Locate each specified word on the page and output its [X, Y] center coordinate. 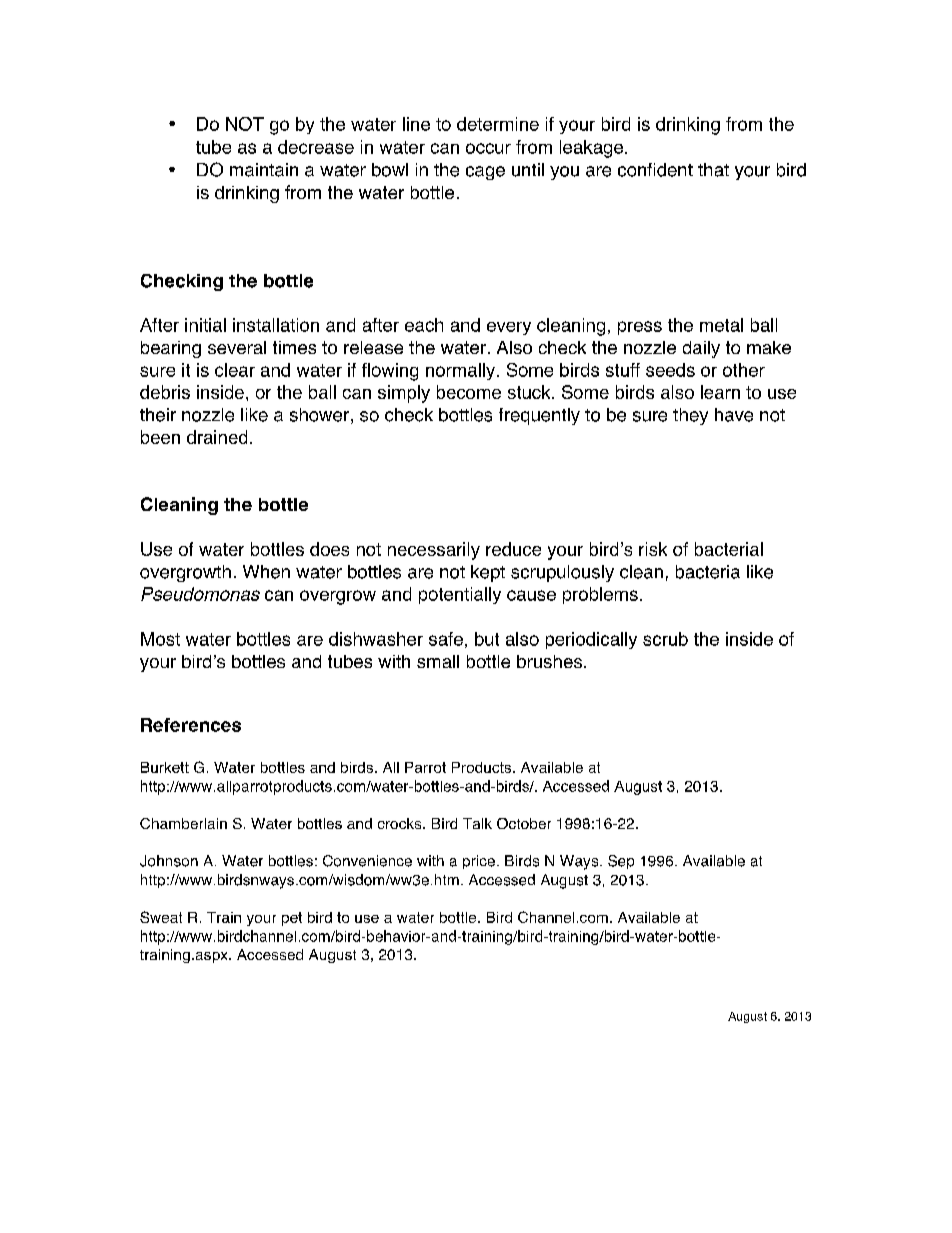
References [191, 725]
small [438, 661]
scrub [665, 639]
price [479, 862]
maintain [264, 170]
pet [292, 919]
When [266, 572]
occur [488, 148]
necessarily [434, 551]
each [424, 325]
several [237, 347]
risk [653, 549]
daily [701, 349]
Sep [621, 862]
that [713, 170]
